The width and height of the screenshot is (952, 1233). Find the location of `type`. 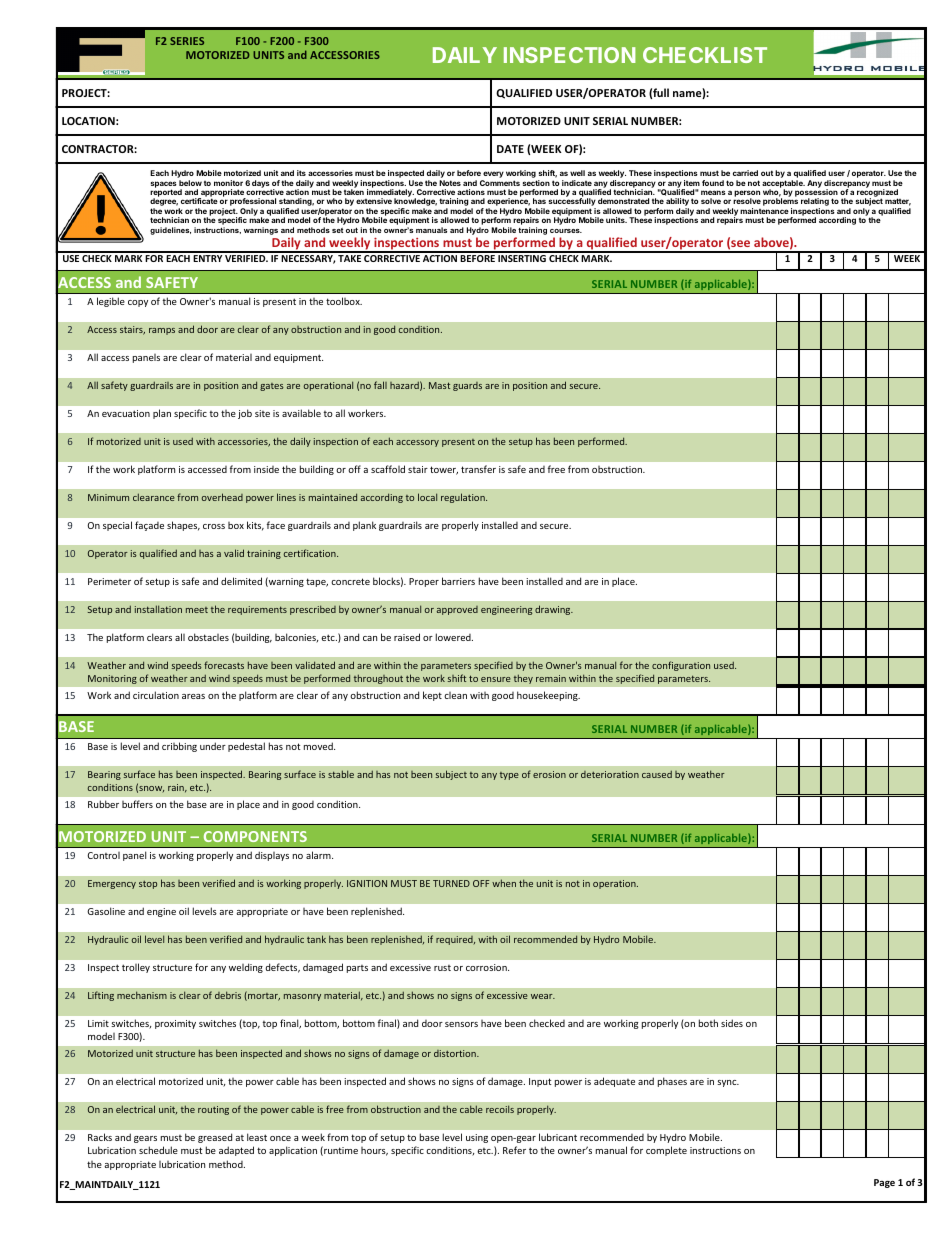

type is located at coordinates (509, 776).
